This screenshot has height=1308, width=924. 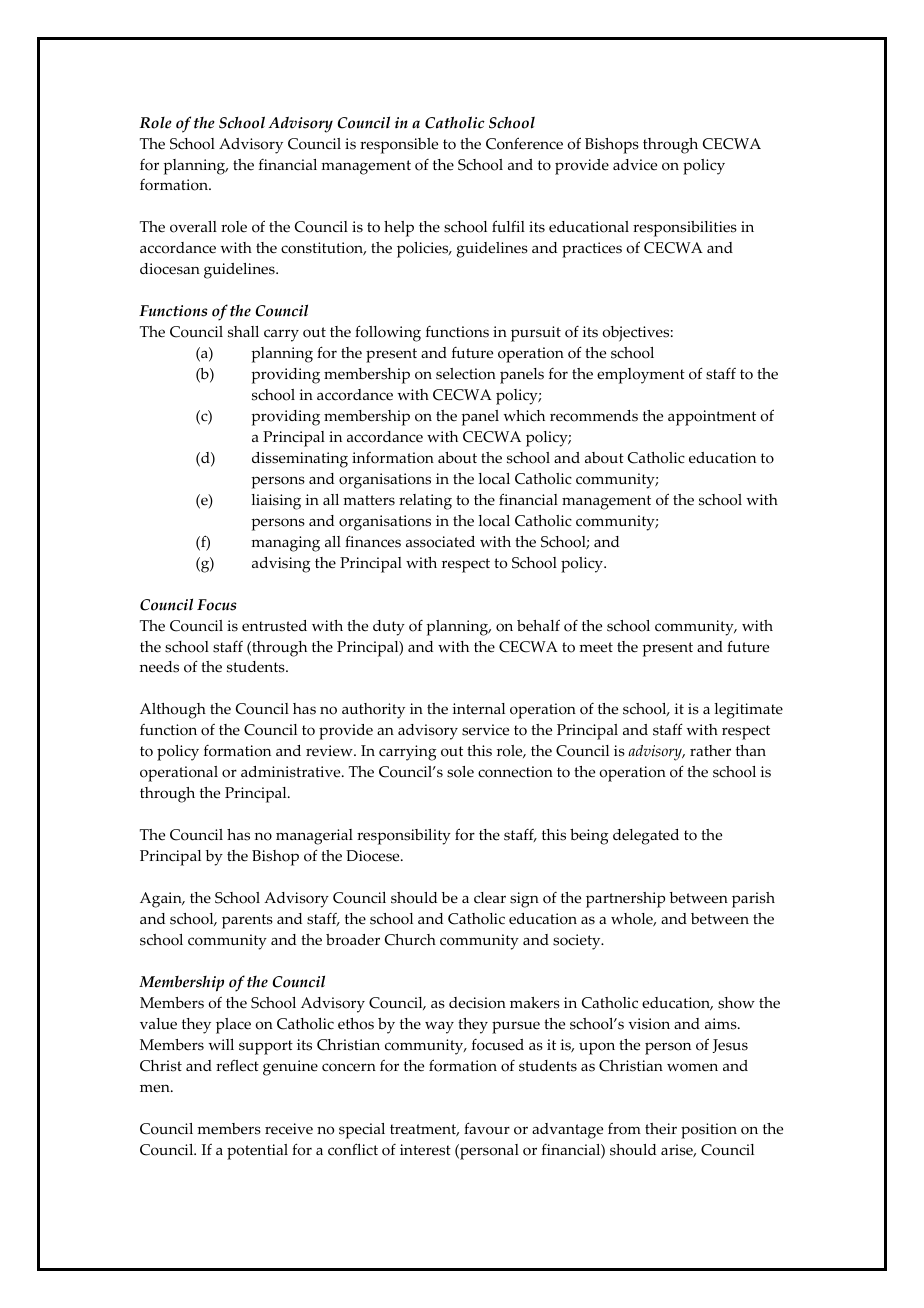 What do you see at coordinates (389, 628) in the screenshot?
I see `duty` at bounding box center [389, 628].
